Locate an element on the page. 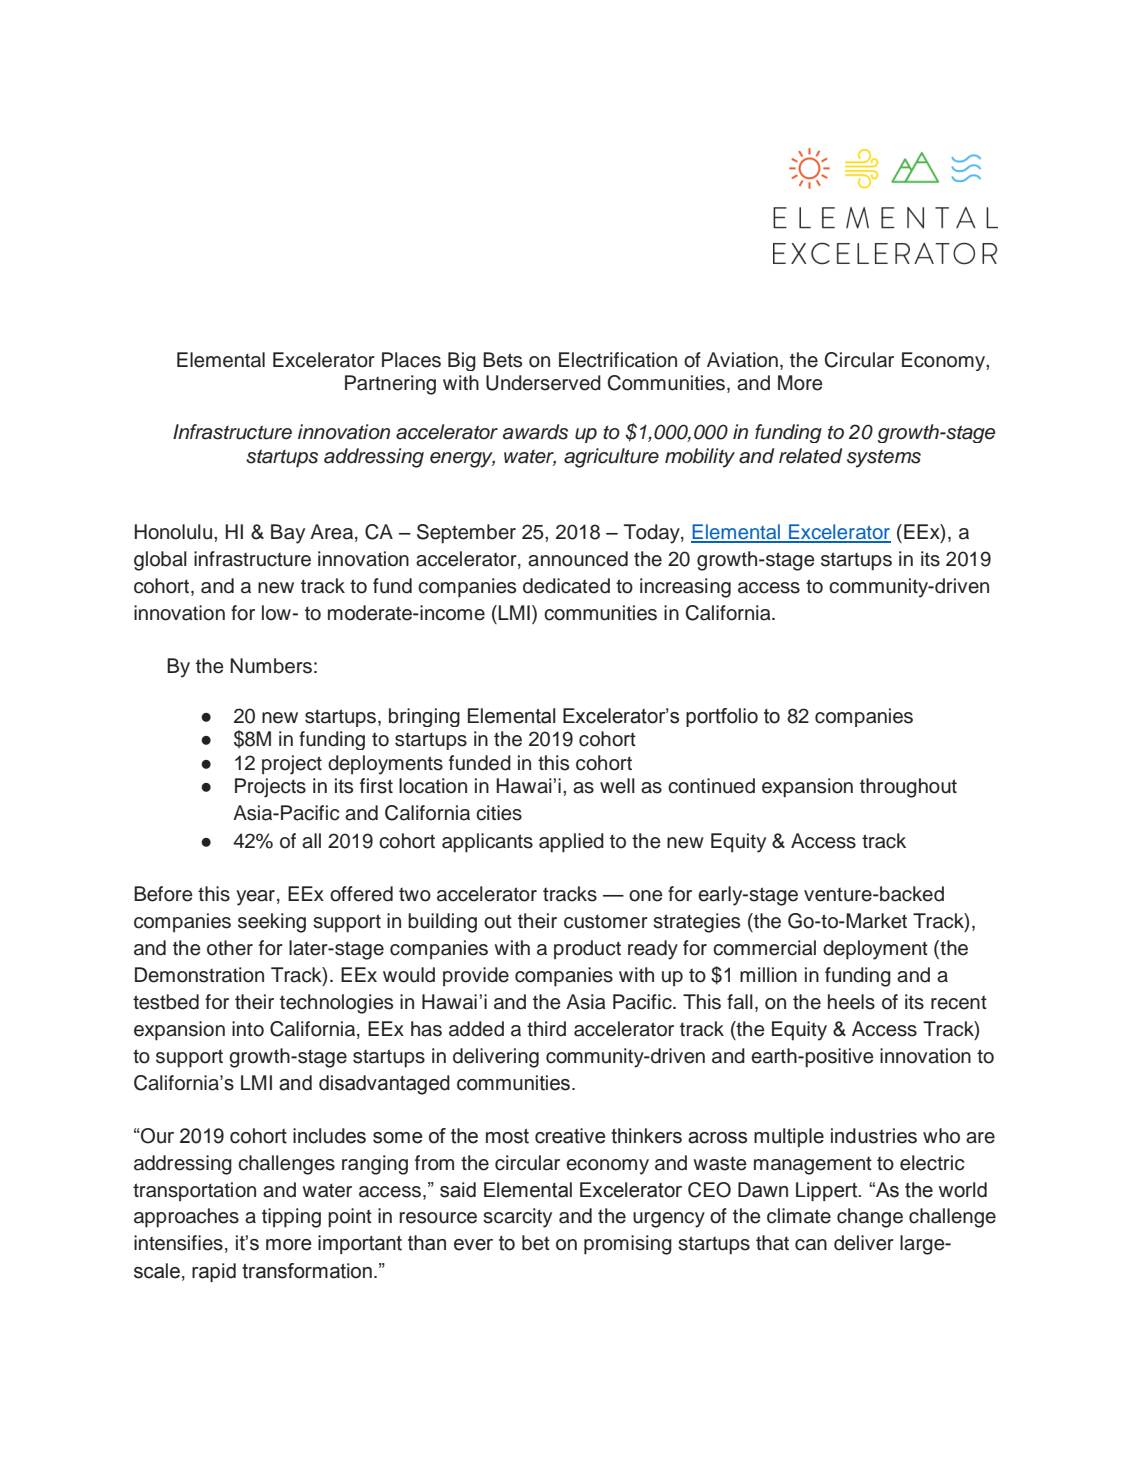 Image resolution: width=1133 pixels, height=1466 pixels. systems is located at coordinates (884, 459).
